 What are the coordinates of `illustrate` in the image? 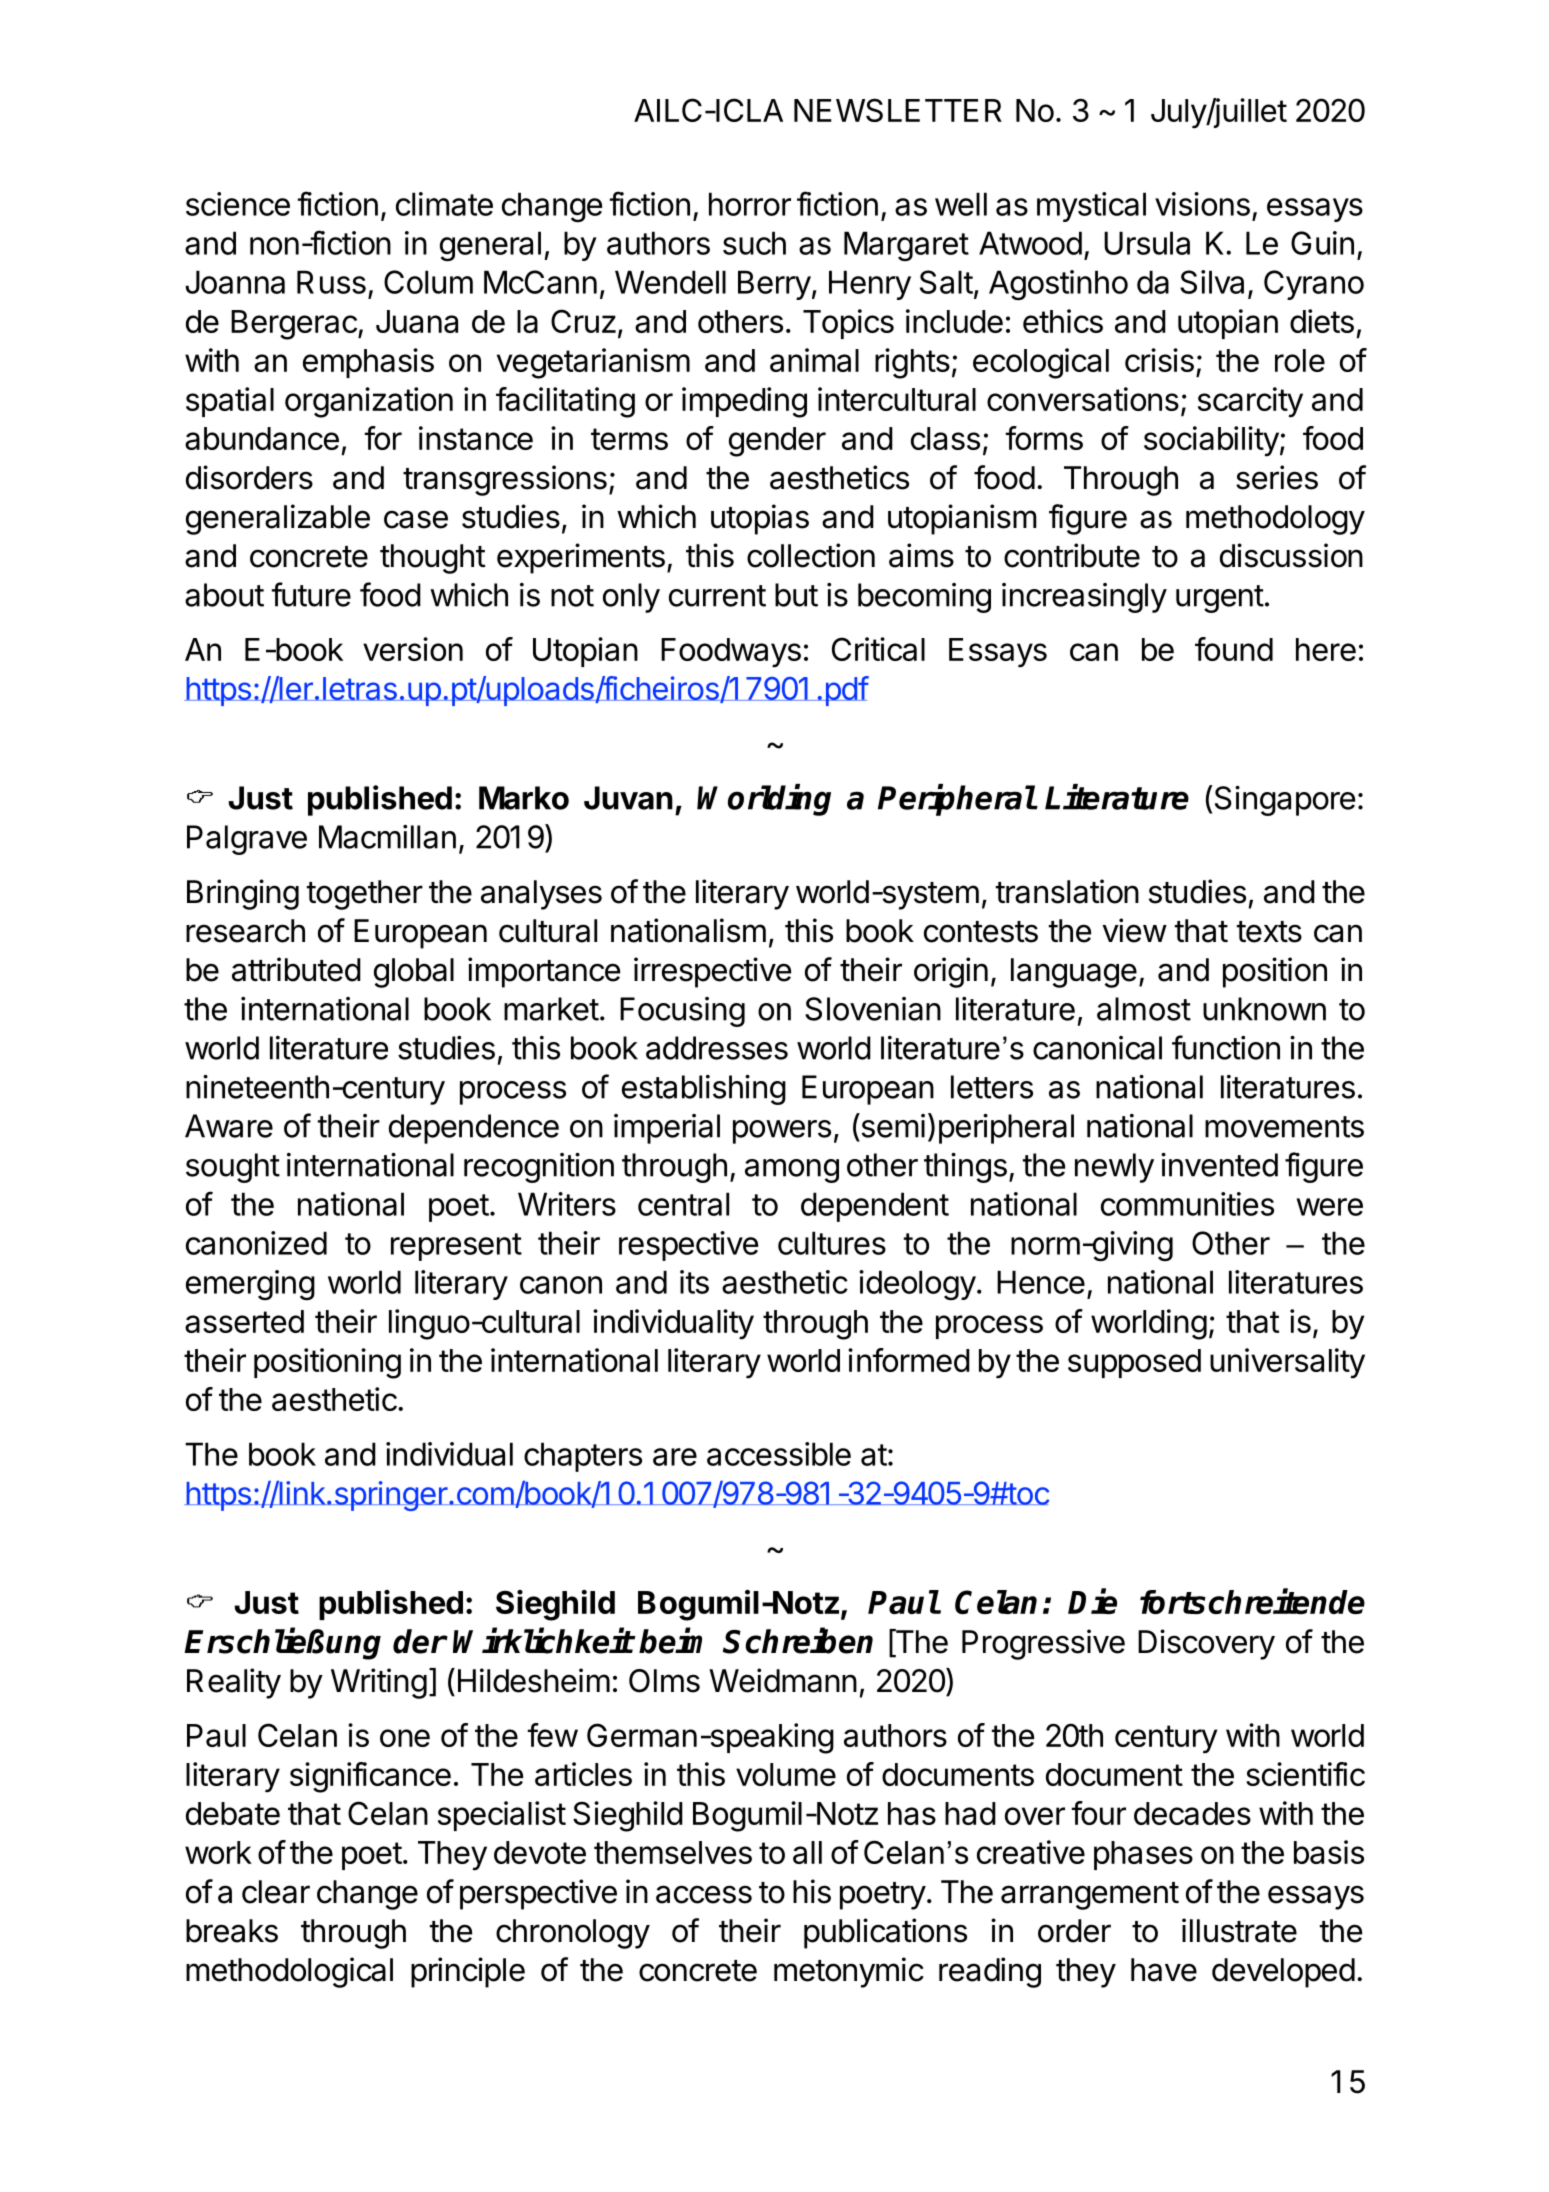 It's located at (1239, 1930).
